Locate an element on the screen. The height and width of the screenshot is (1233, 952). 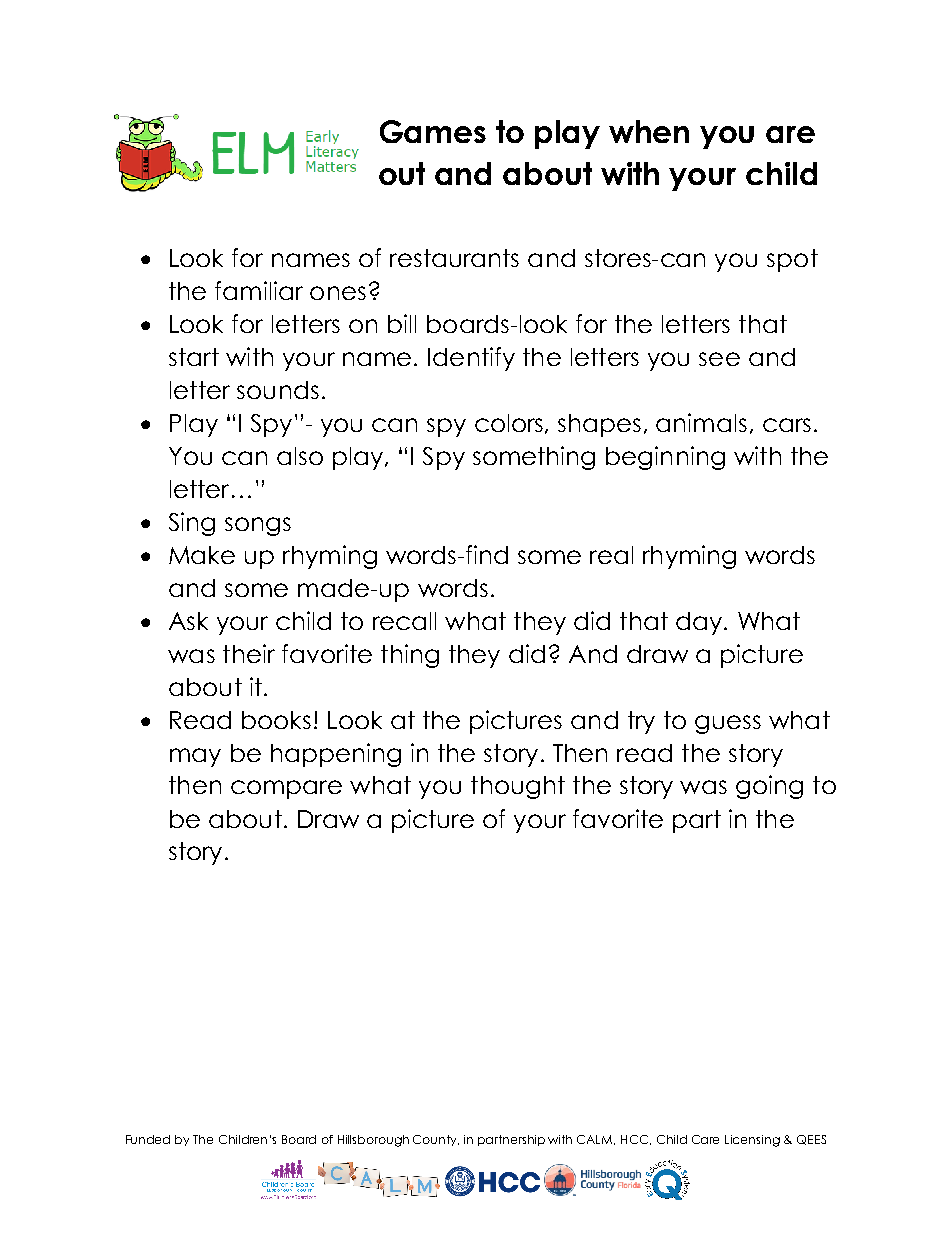
County is located at coordinates (436, 1140).
